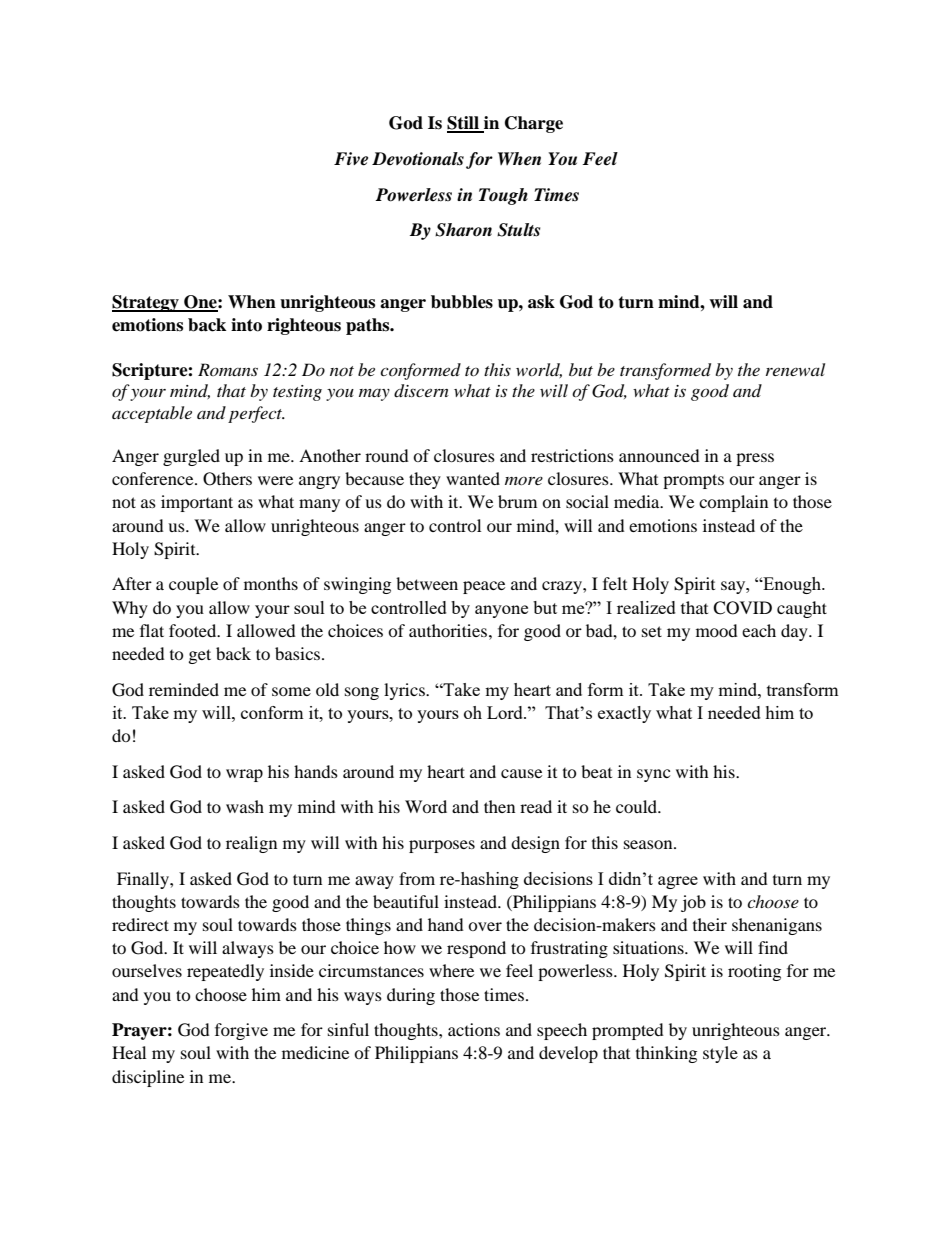  What do you see at coordinates (351, 159) in the document?
I see `Five` at bounding box center [351, 159].
